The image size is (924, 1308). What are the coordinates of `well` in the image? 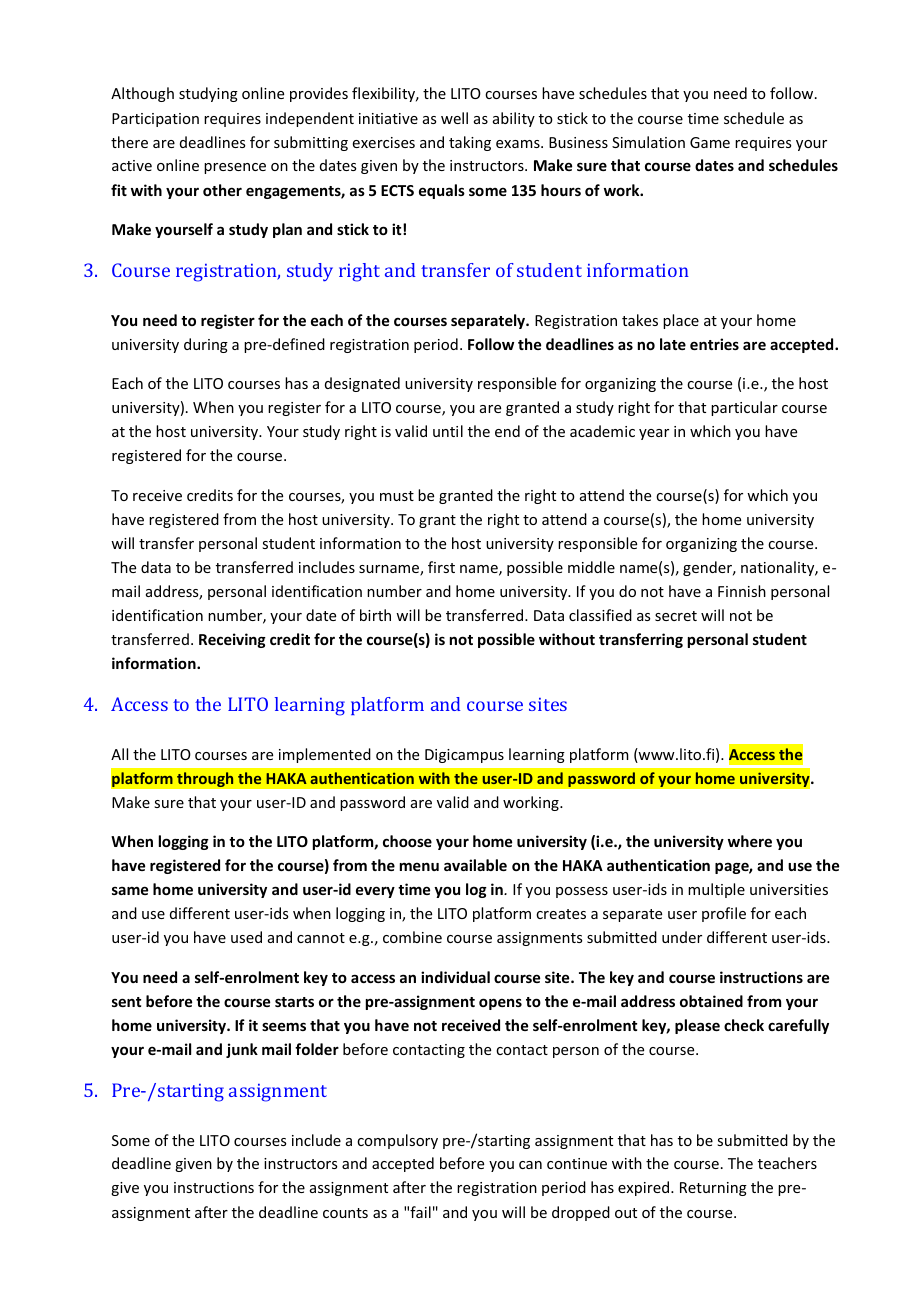 It's located at (454, 118).
